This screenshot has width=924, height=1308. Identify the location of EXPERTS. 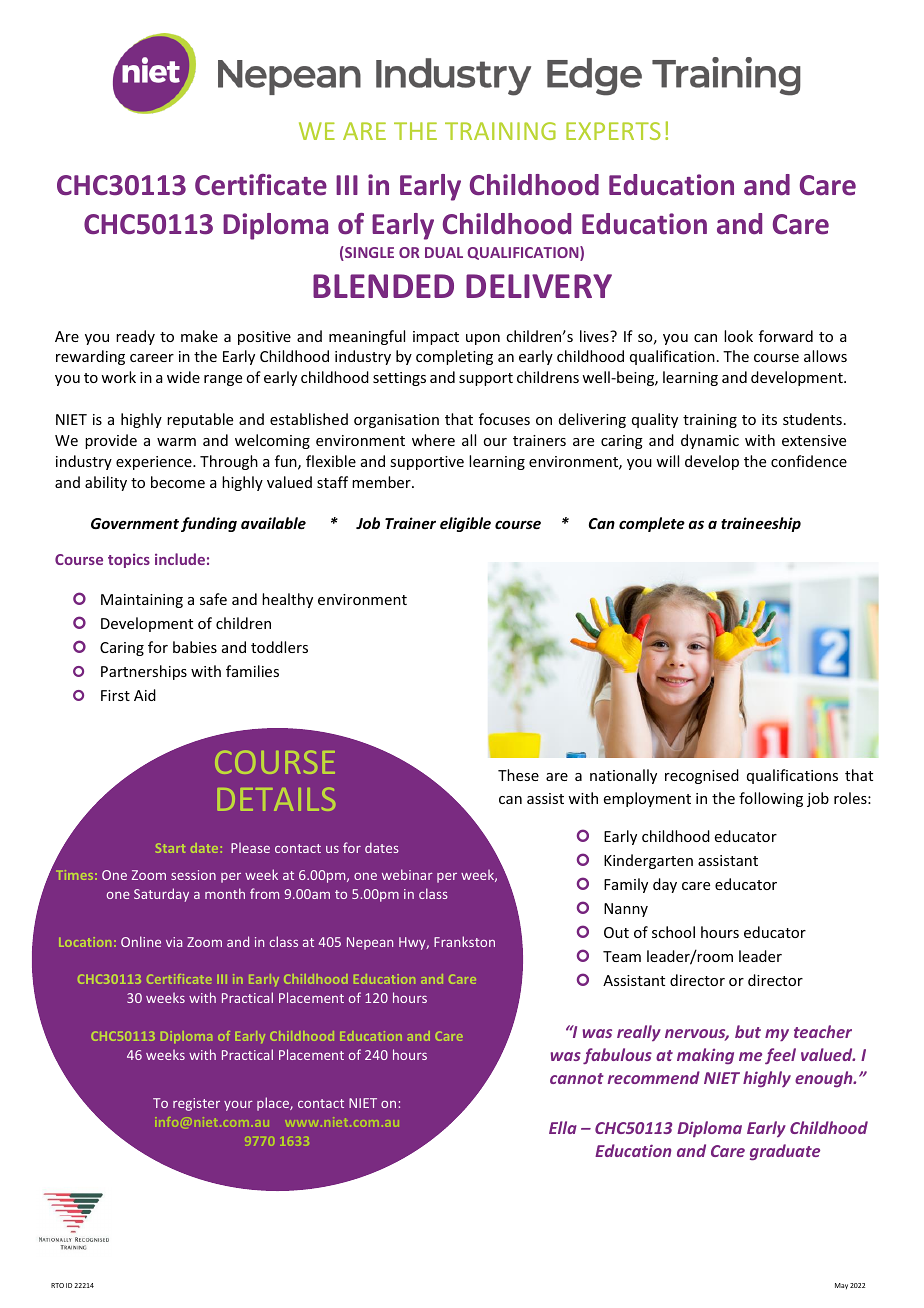
(613, 131).
